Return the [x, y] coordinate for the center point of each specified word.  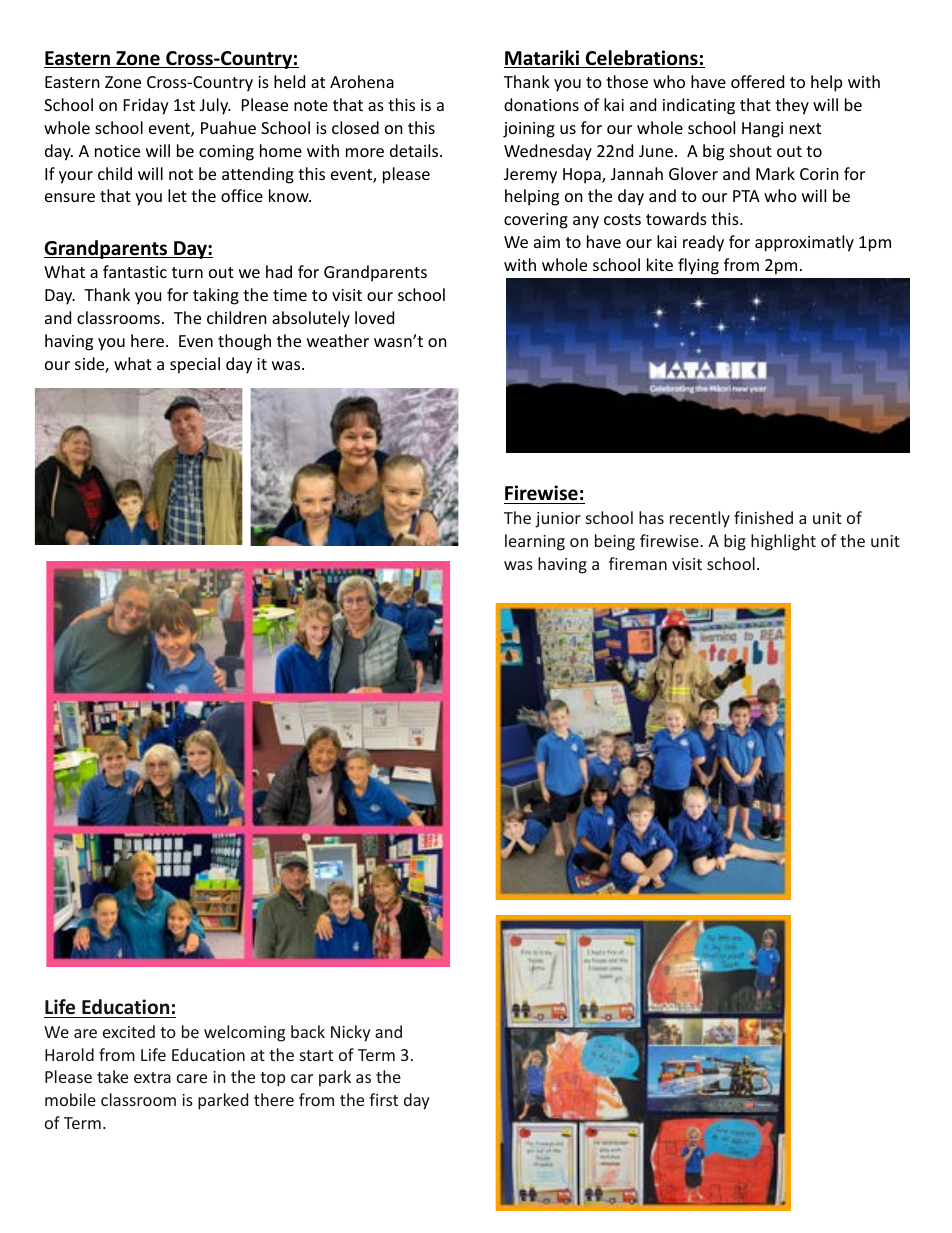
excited [129, 1031]
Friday [146, 106]
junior [558, 520]
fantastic [135, 271]
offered [757, 81]
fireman [638, 563]
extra [152, 1077]
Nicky [351, 1033]
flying [698, 266]
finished [763, 517]
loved [374, 317]
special [195, 365]
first [383, 1099]
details [414, 150]
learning [535, 542]
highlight [783, 542]
